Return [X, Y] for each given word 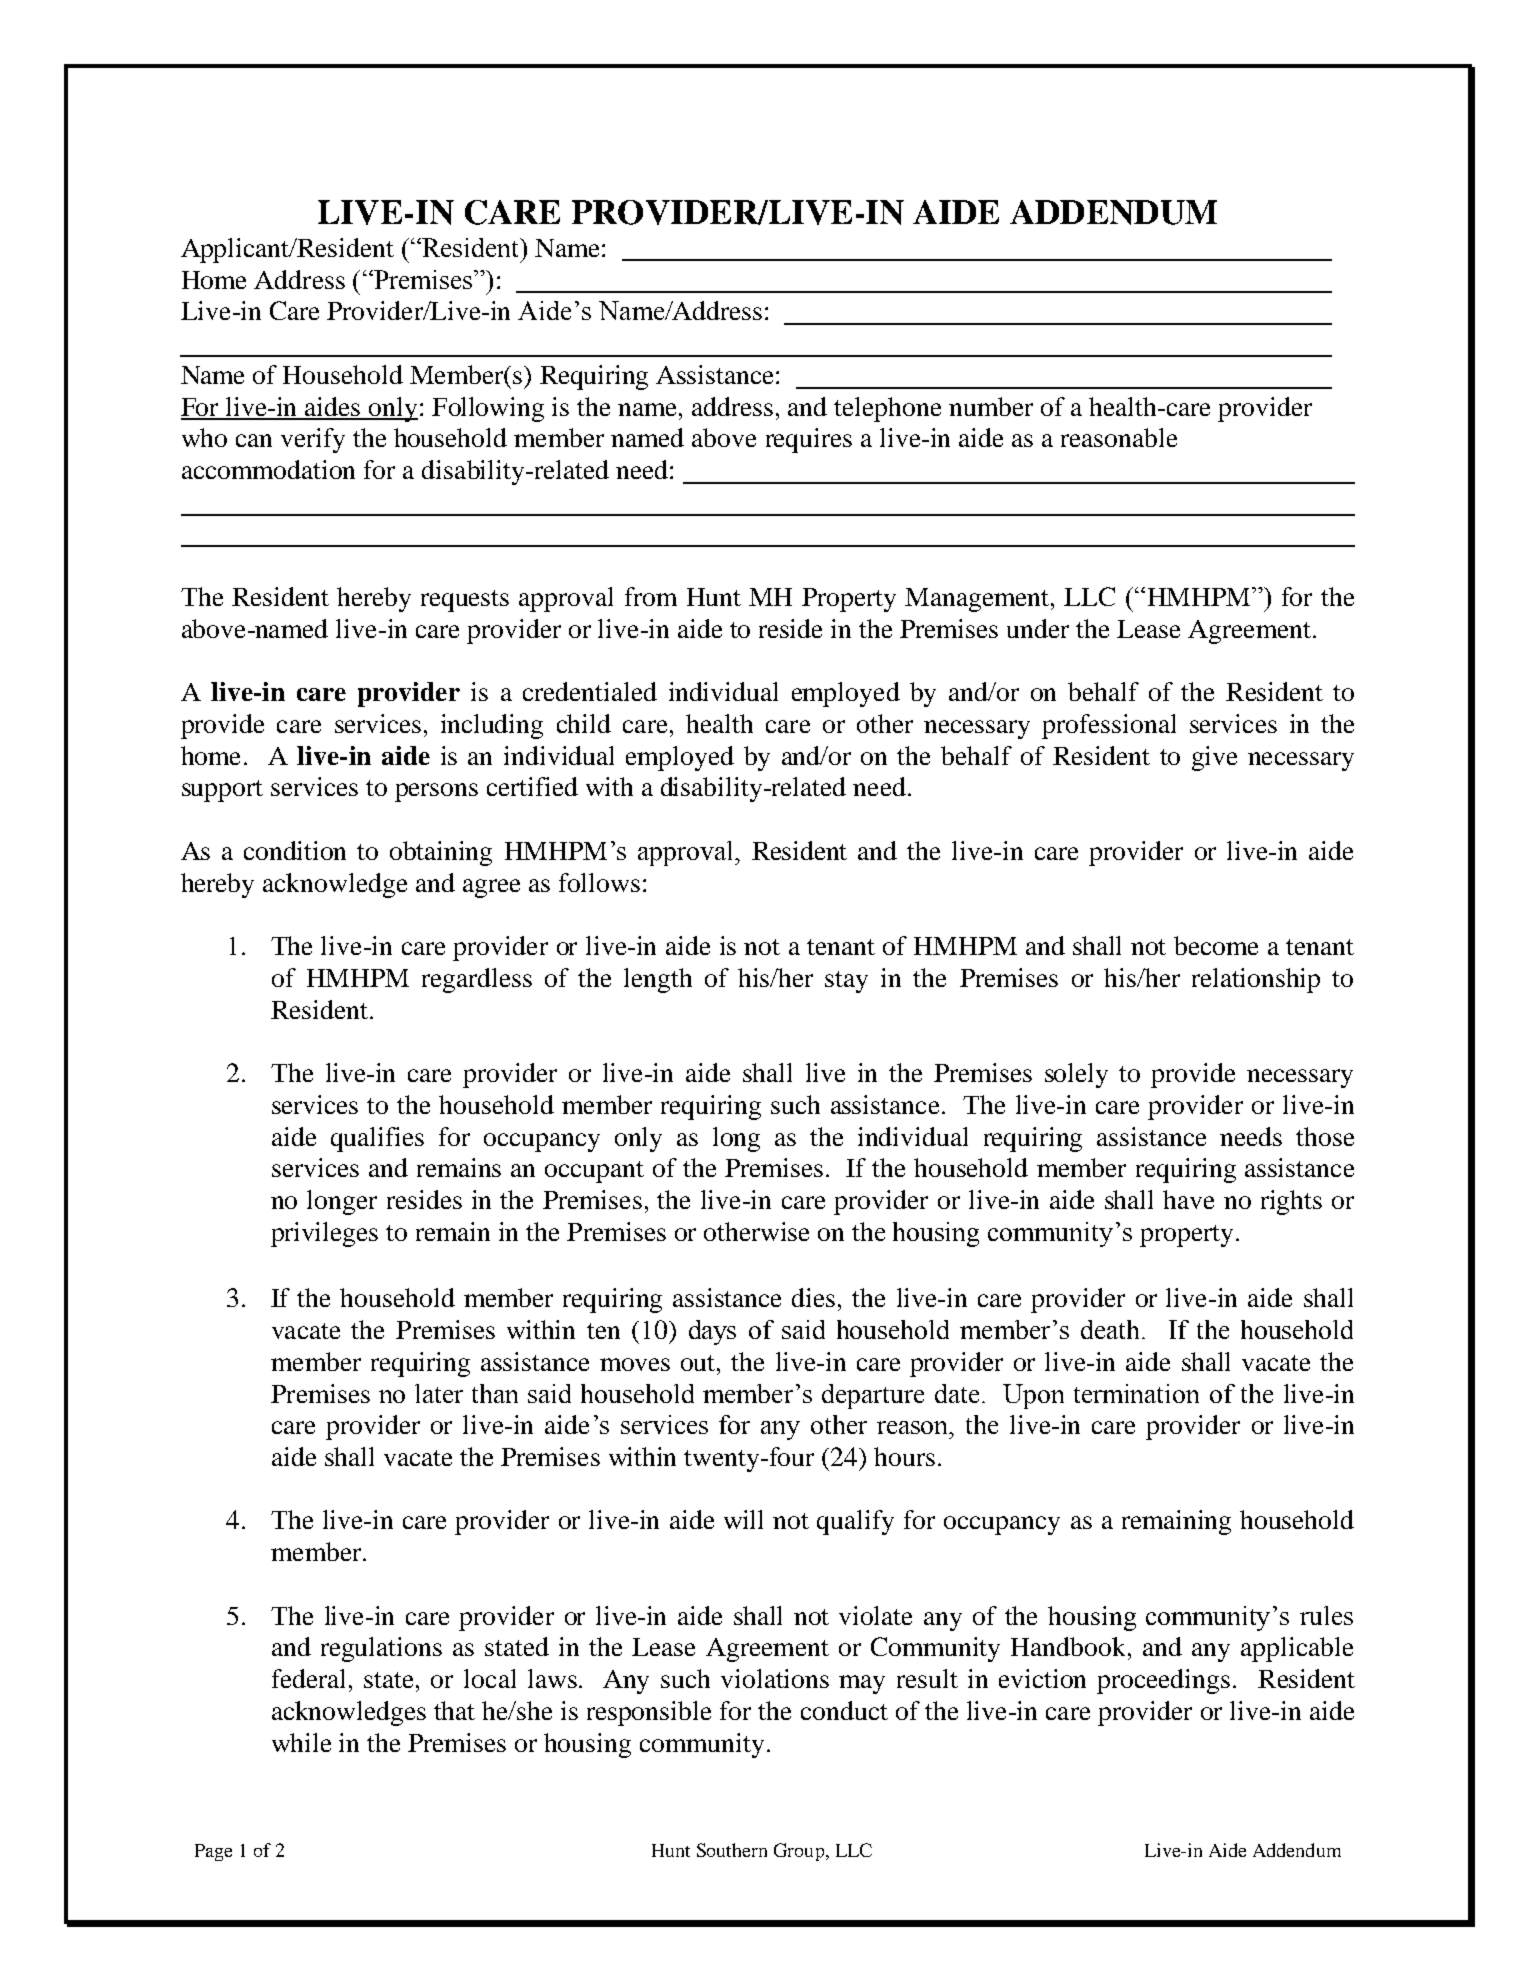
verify [313, 440]
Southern [732, 1850]
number [991, 406]
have [1188, 1199]
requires [809, 440]
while [301, 1742]
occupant [594, 1172]
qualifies [377, 1139]
